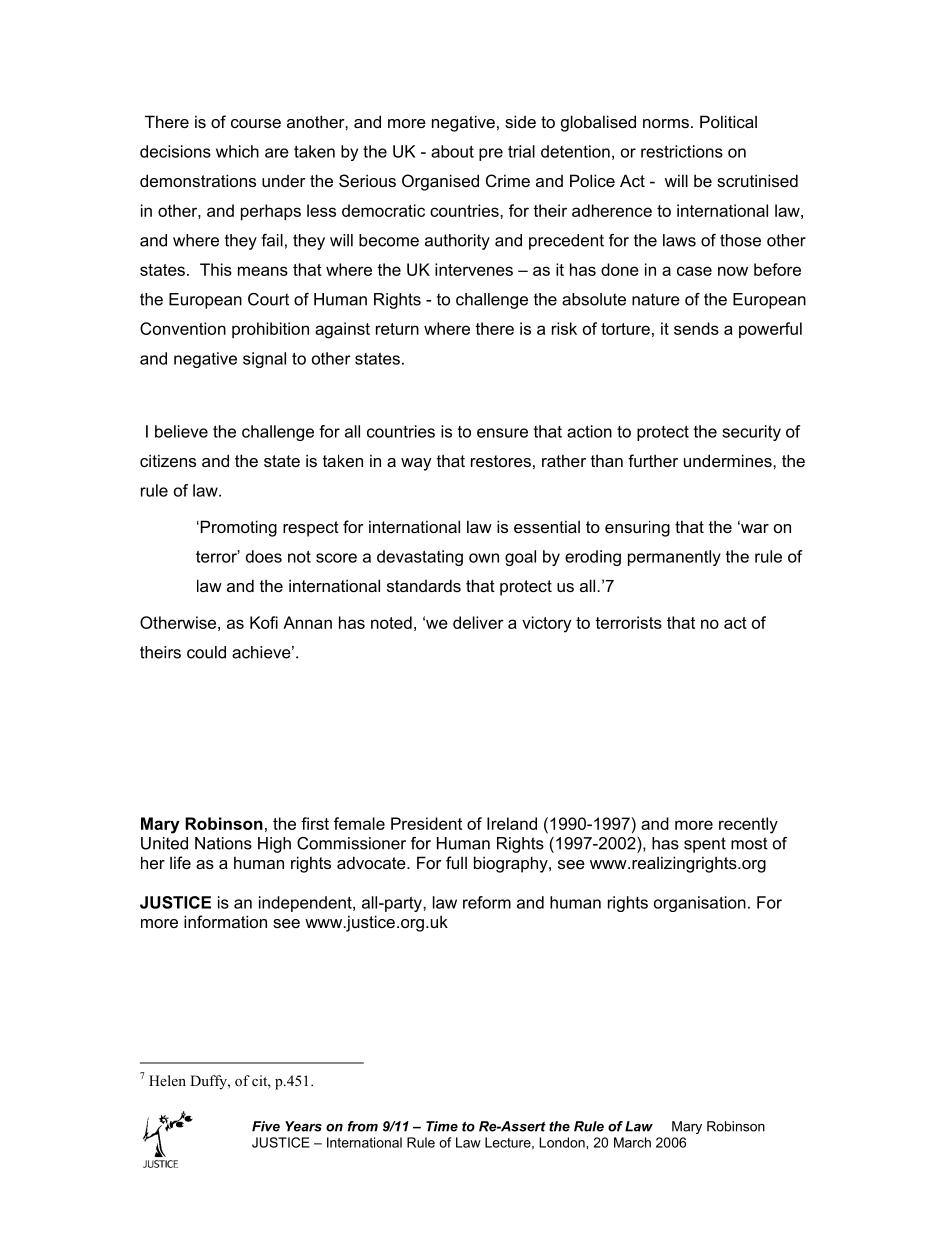 Image resolution: width=952 pixels, height=1233 pixels. I want to click on Promoting, so click(237, 528).
